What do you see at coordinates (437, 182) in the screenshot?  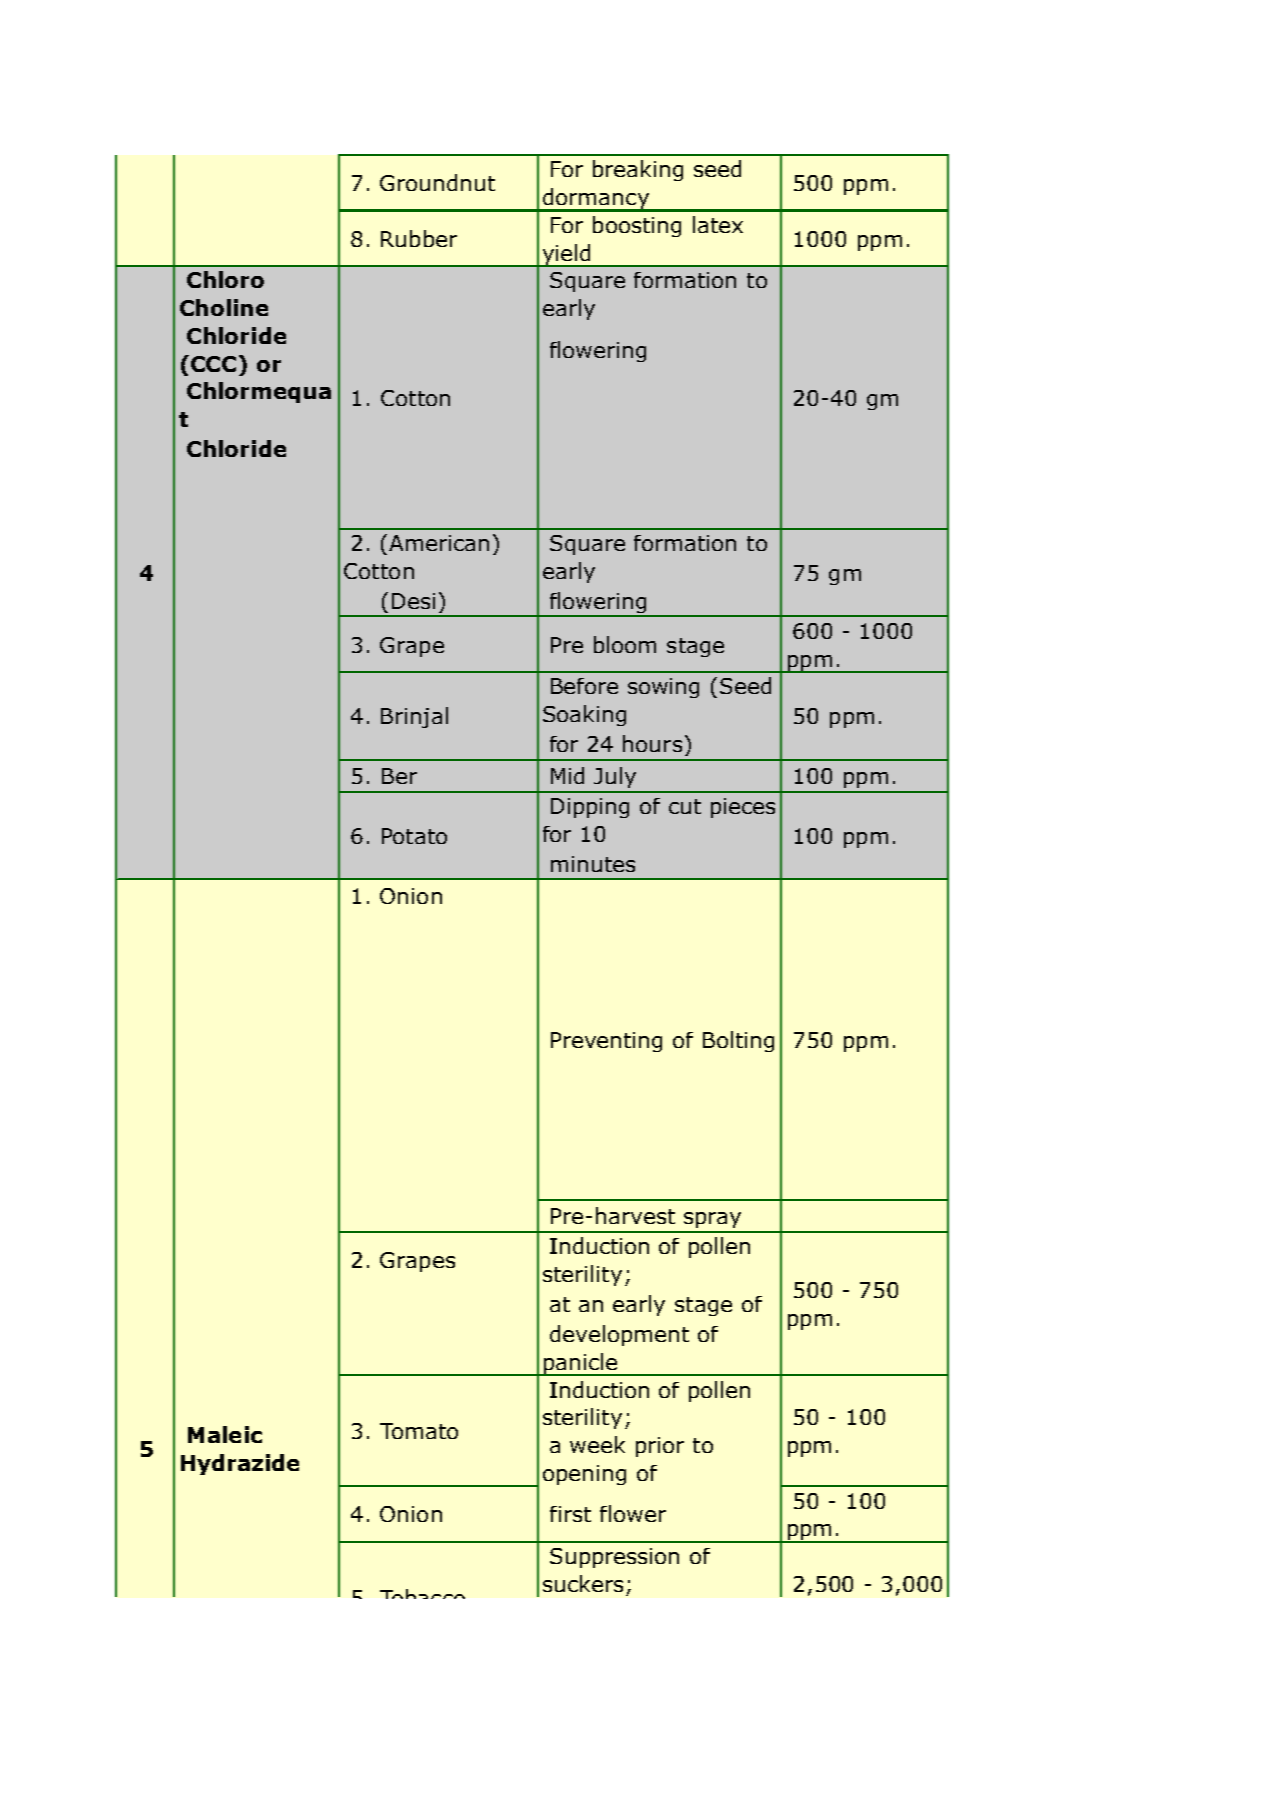 I see `Groundnut` at bounding box center [437, 182].
